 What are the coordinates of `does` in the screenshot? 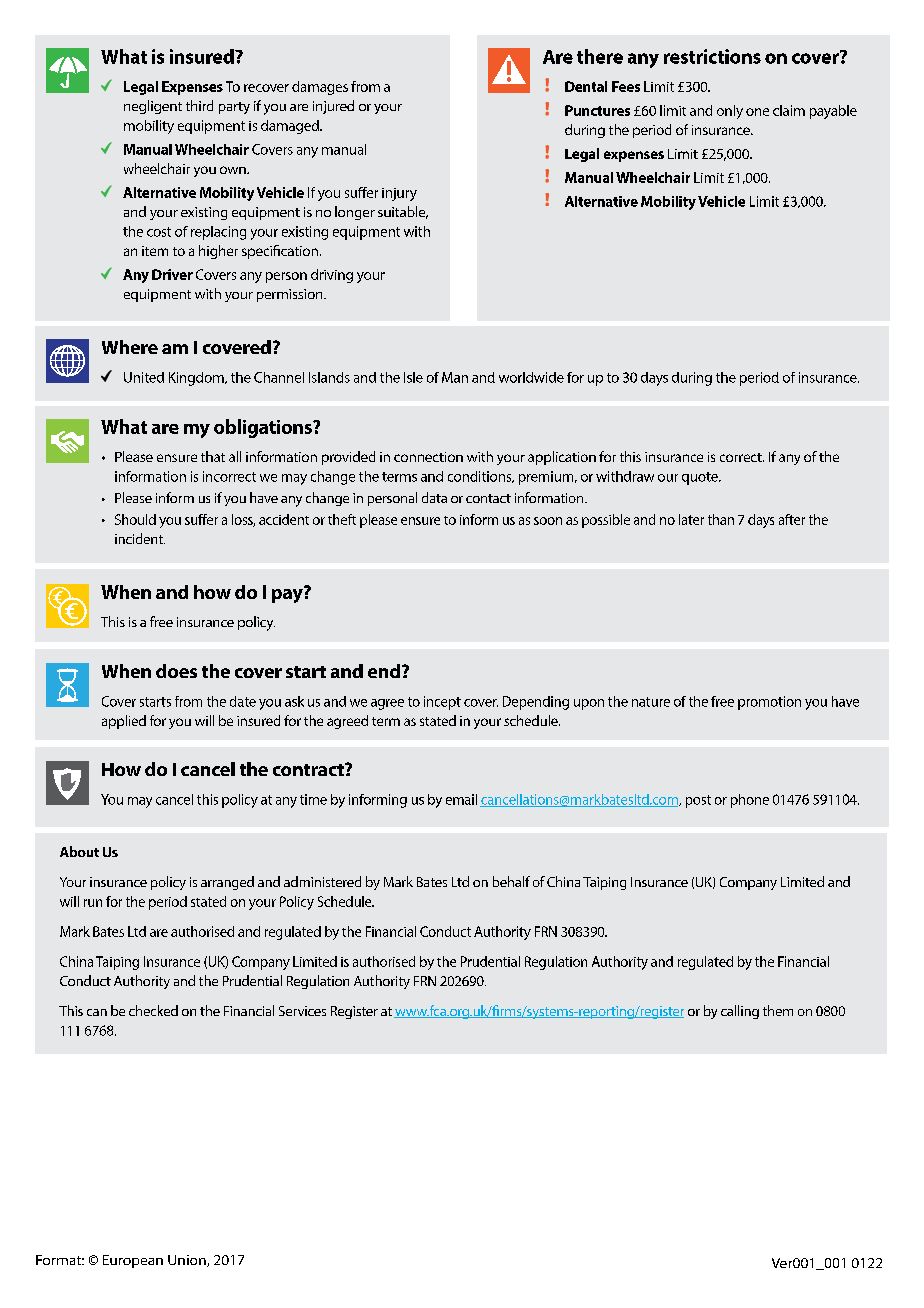 It's located at (176, 671).
